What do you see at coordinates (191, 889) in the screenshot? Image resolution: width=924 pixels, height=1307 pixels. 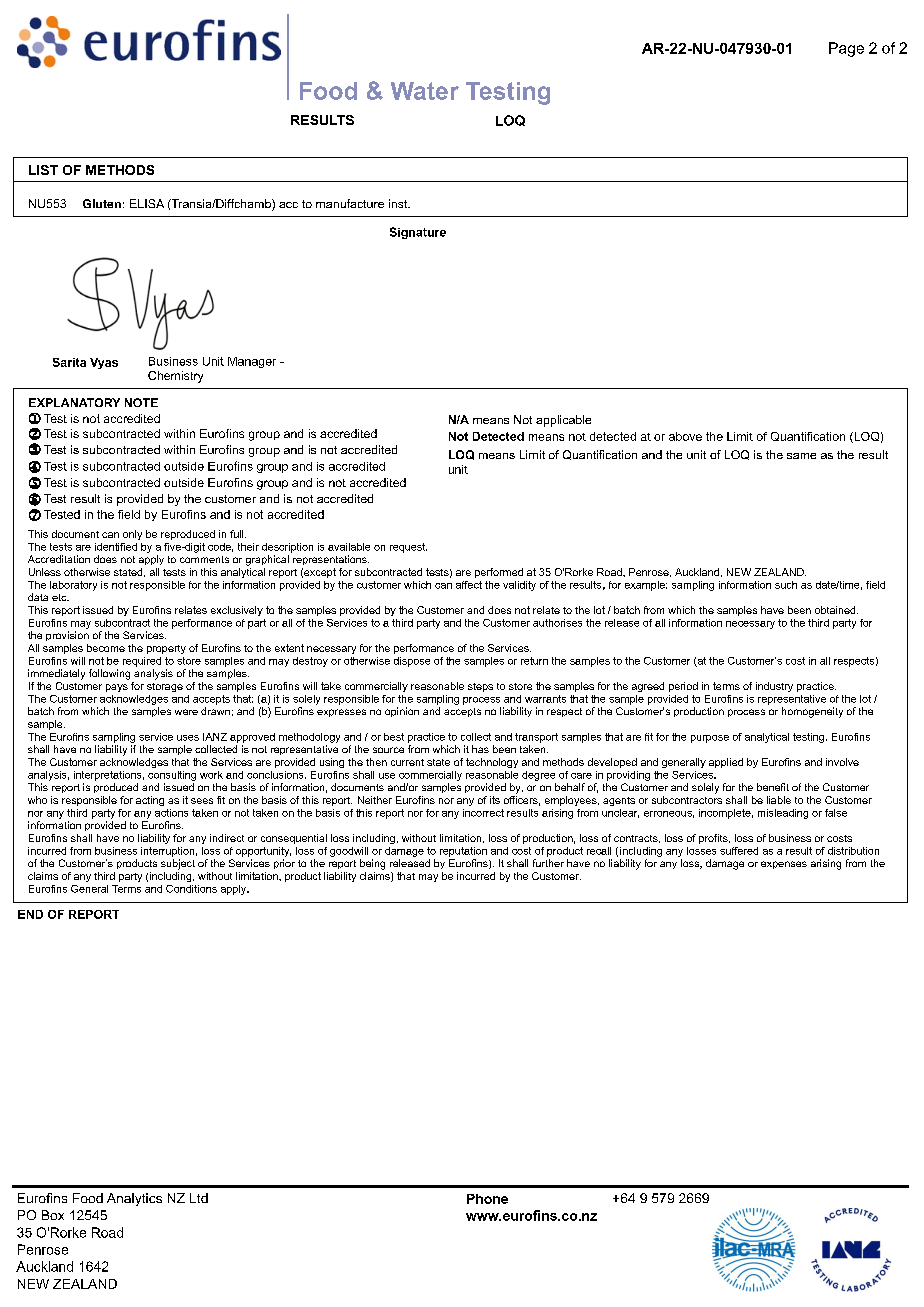 I see `Conditions` at bounding box center [191, 889].
